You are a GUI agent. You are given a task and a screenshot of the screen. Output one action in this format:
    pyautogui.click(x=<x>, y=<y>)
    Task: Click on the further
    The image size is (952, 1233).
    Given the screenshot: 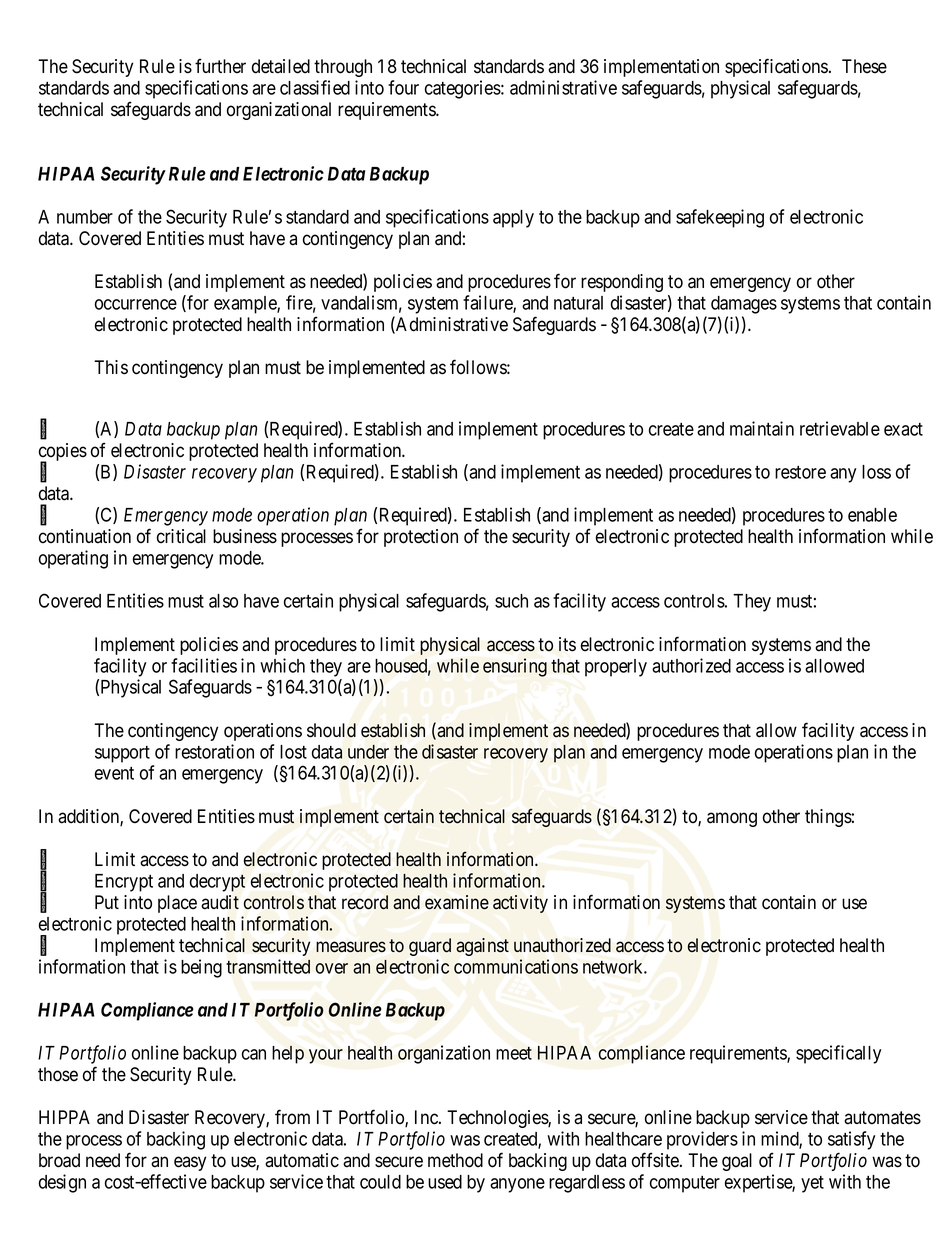 What is the action you would take?
    pyautogui.click(x=220, y=66)
